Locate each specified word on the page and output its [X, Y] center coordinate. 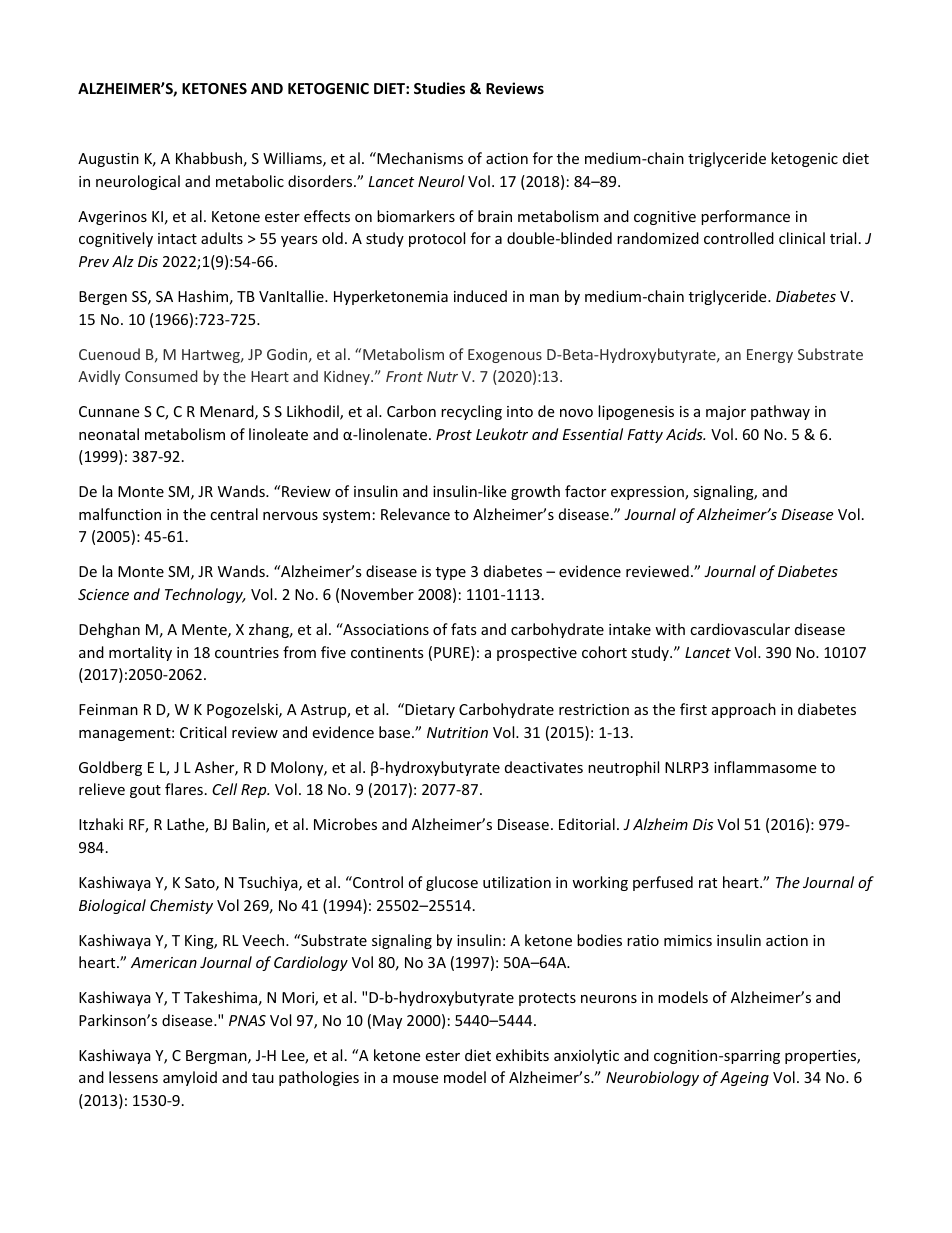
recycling [471, 412]
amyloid [190, 1078]
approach [744, 710]
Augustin [108, 160]
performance [745, 217]
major [726, 413]
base [396, 732]
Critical [203, 732]
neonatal [109, 434]
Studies [439, 88]
